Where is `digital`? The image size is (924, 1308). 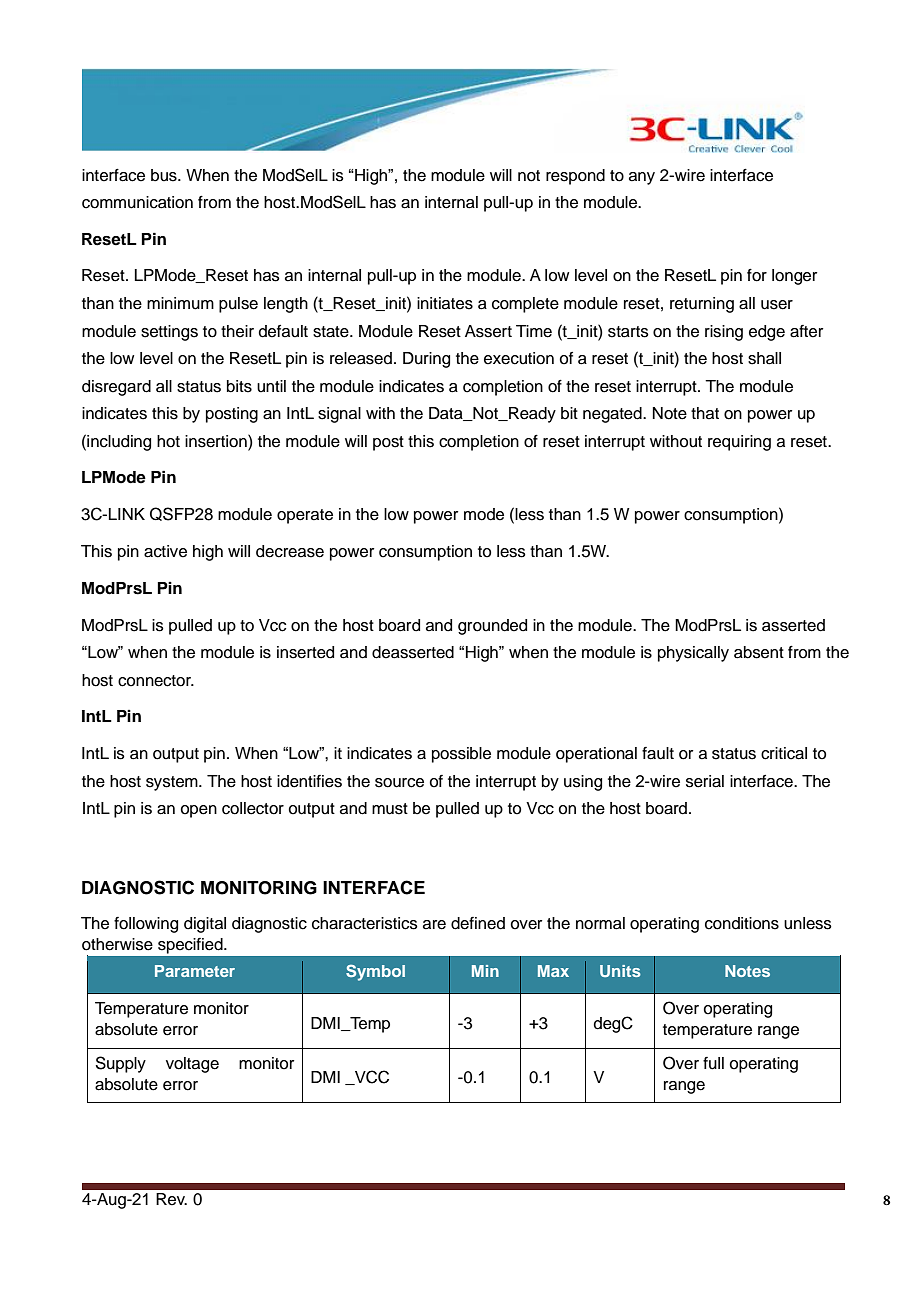
digital is located at coordinates (205, 925).
